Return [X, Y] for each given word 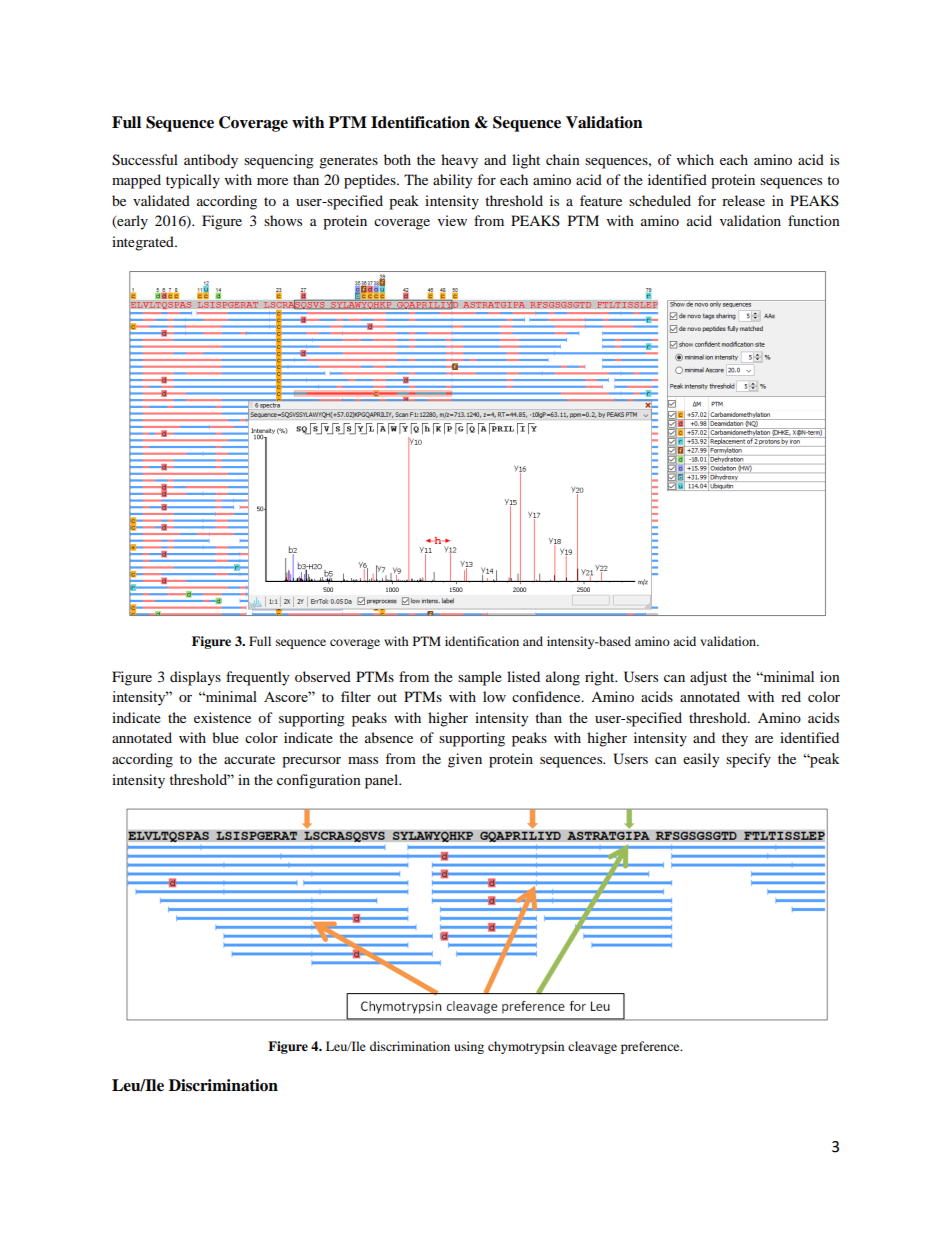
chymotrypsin [526, 1047]
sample [480, 678]
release [743, 200]
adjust [708, 678]
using [469, 1047]
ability [453, 181]
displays [195, 678]
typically [193, 181]
